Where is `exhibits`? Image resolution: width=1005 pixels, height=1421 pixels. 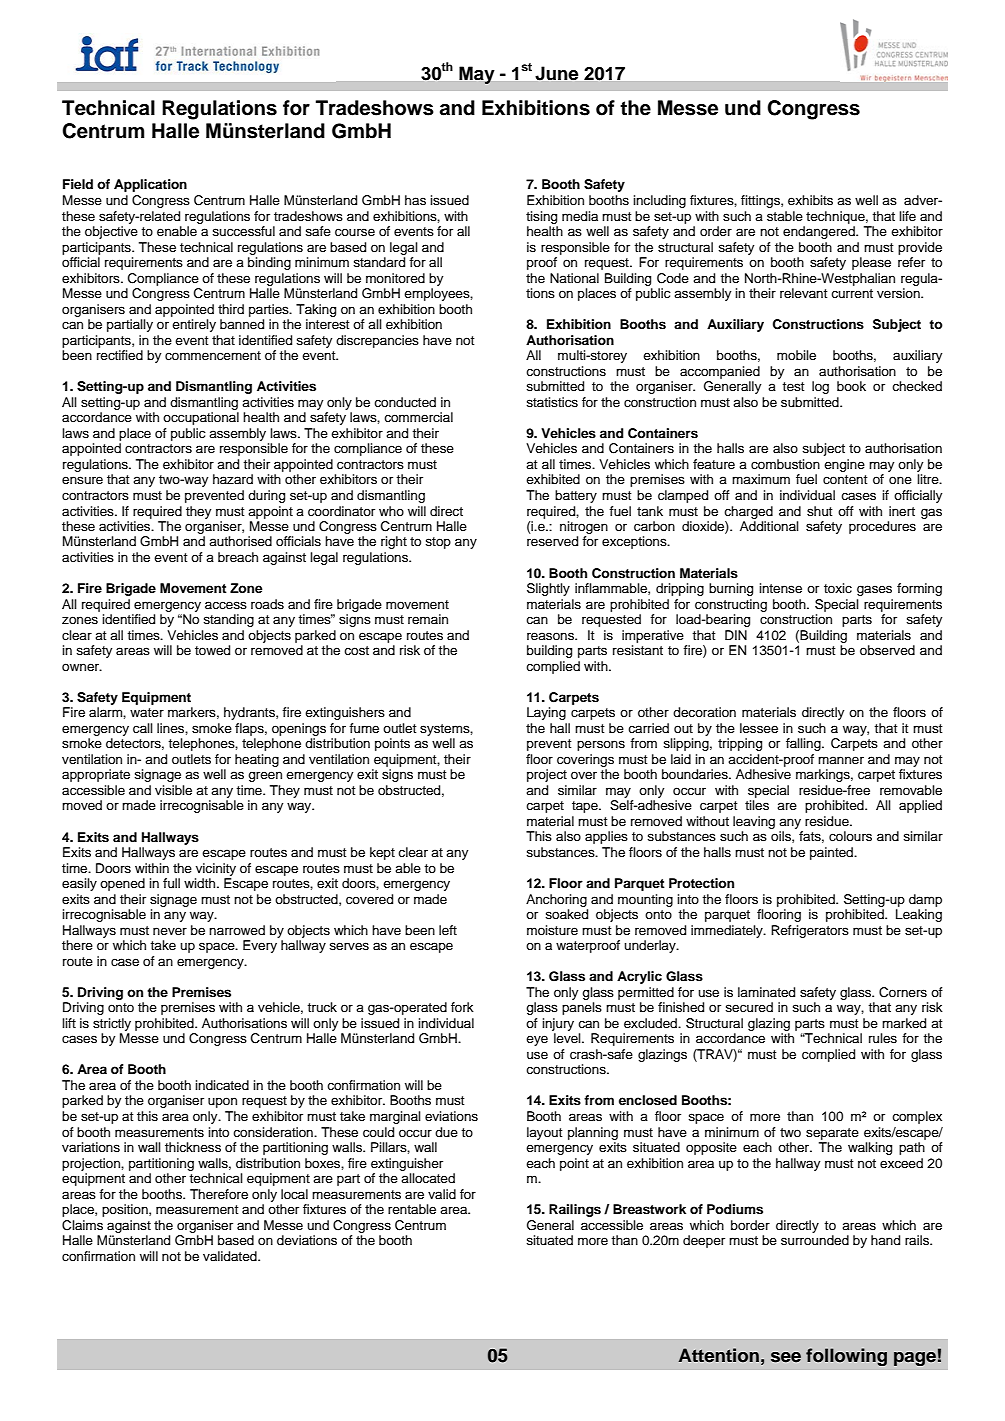
exhibits is located at coordinates (810, 200).
